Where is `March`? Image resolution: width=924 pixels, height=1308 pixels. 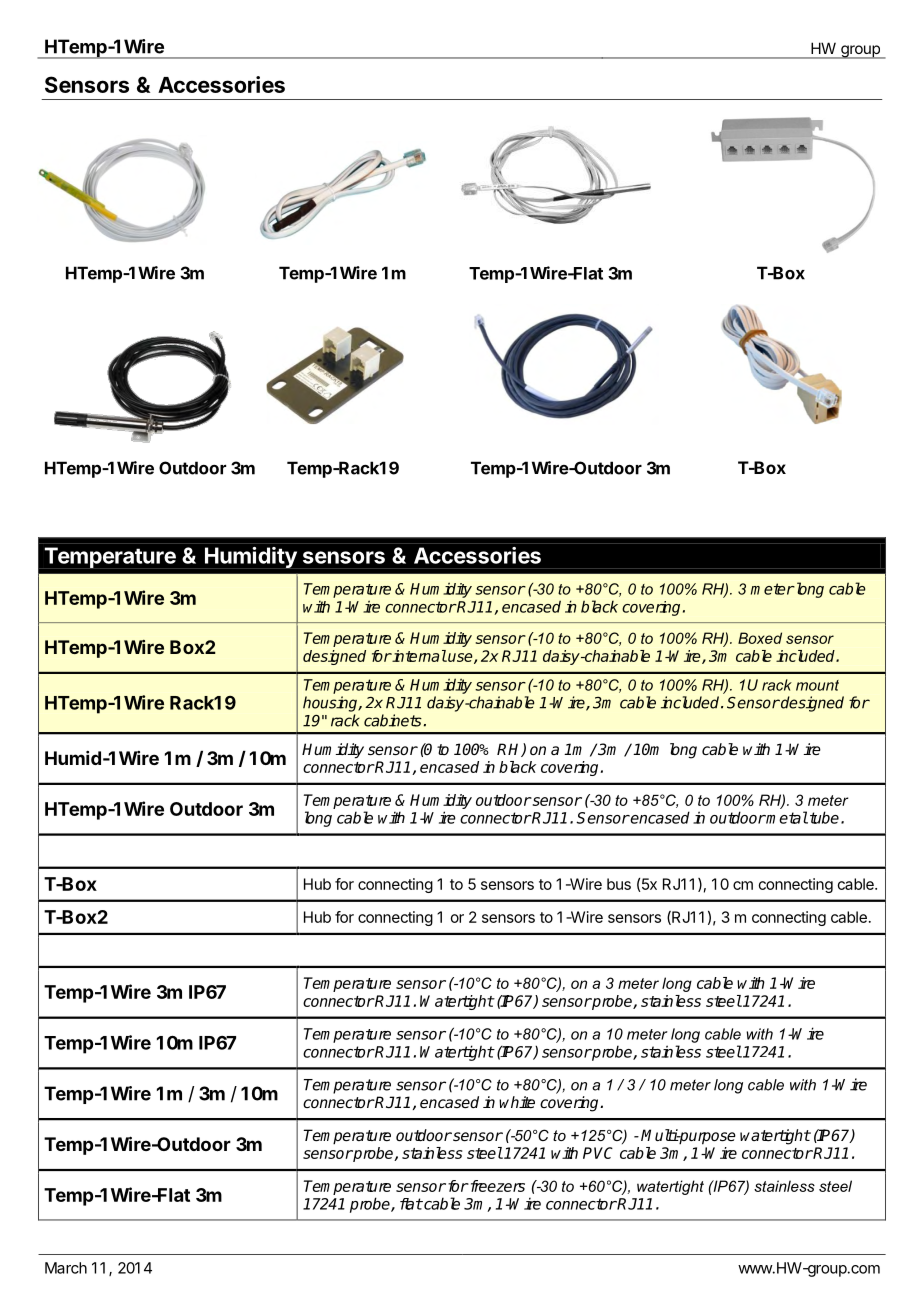 March is located at coordinates (66, 1268).
